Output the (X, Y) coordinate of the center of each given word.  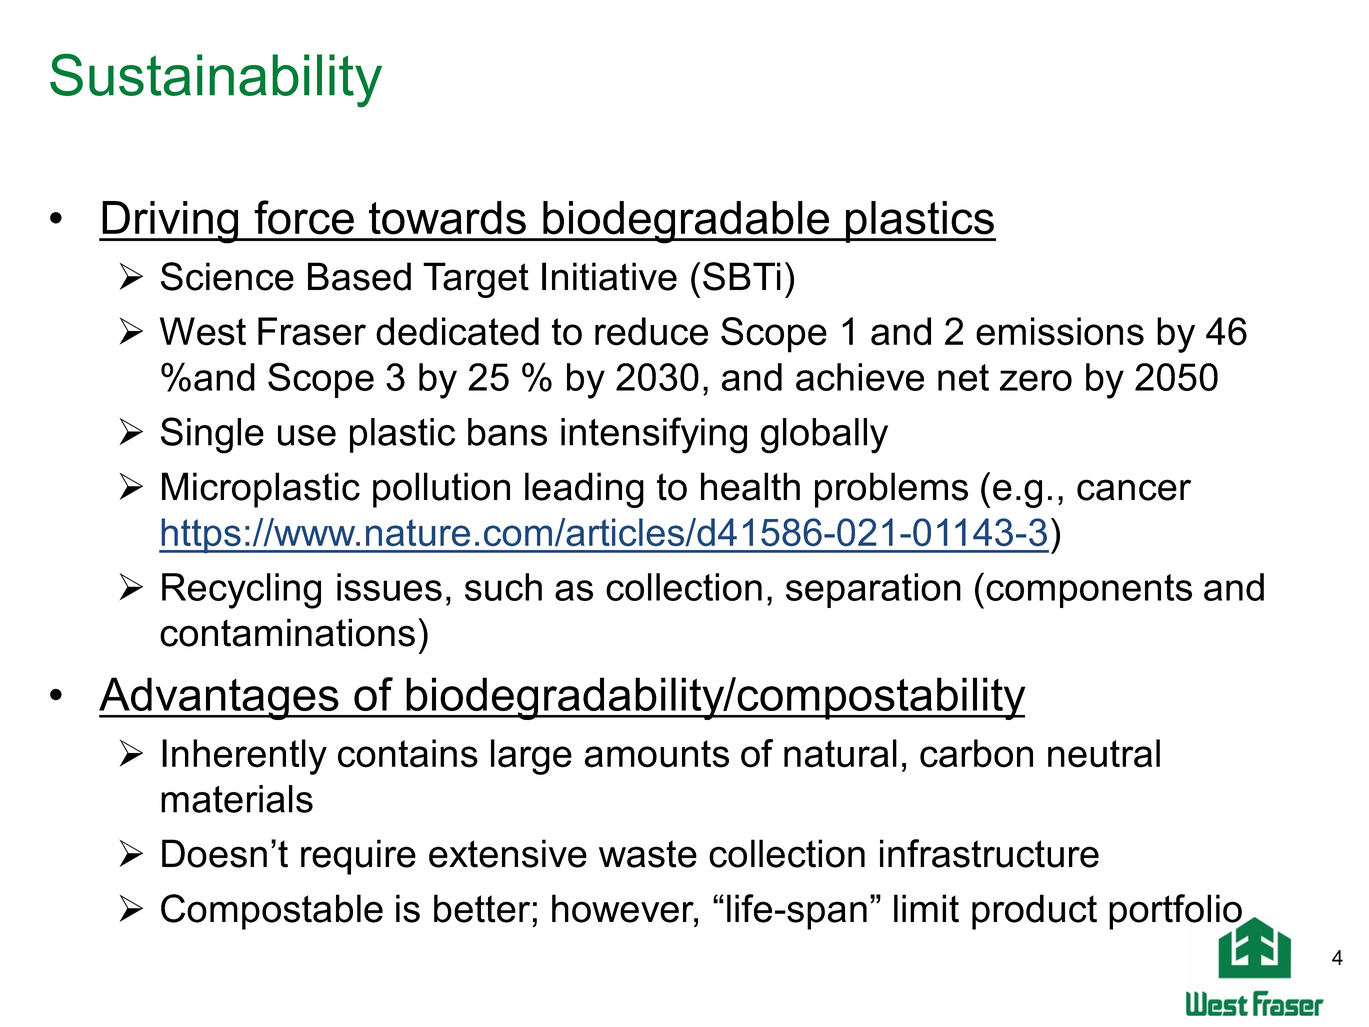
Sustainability (216, 80)
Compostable (272, 912)
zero (1036, 380)
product (1034, 912)
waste (648, 854)
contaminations (287, 632)
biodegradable (686, 222)
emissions (1060, 331)
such (503, 587)
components (1089, 591)
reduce (651, 331)
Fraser (312, 331)
